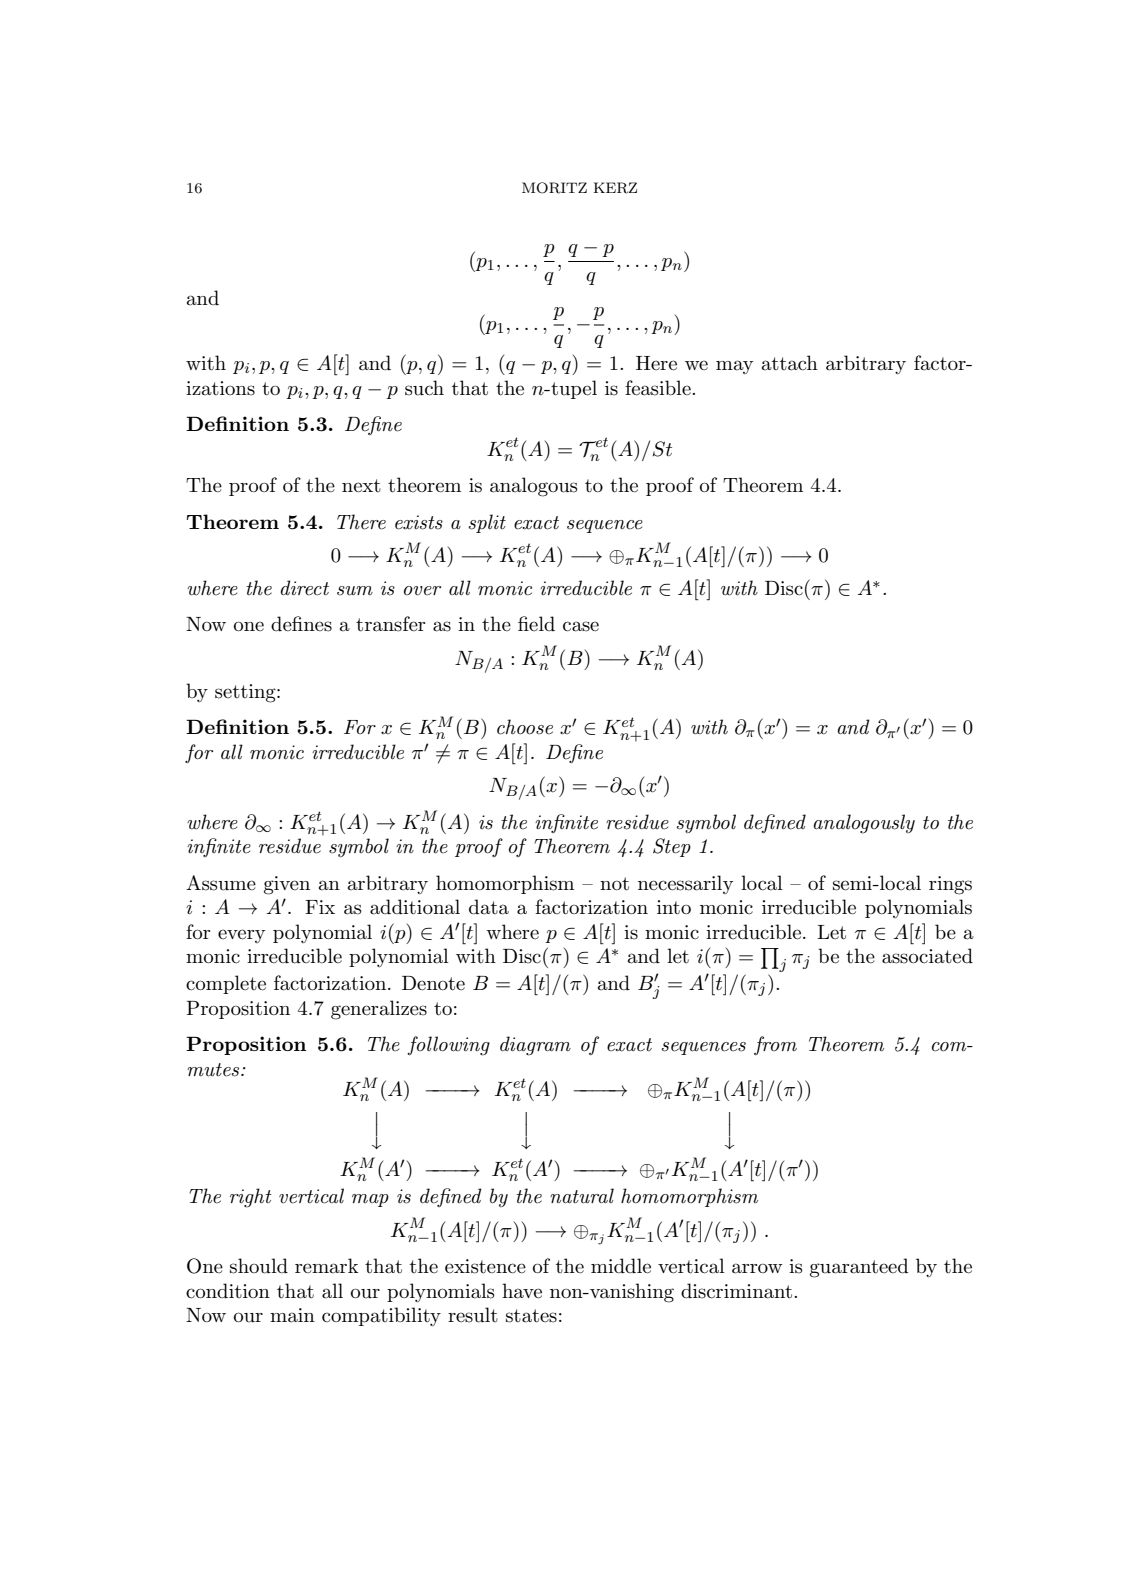  Describe the element at coordinates (554, 188) in the document. I see `MORITZ` at that location.
